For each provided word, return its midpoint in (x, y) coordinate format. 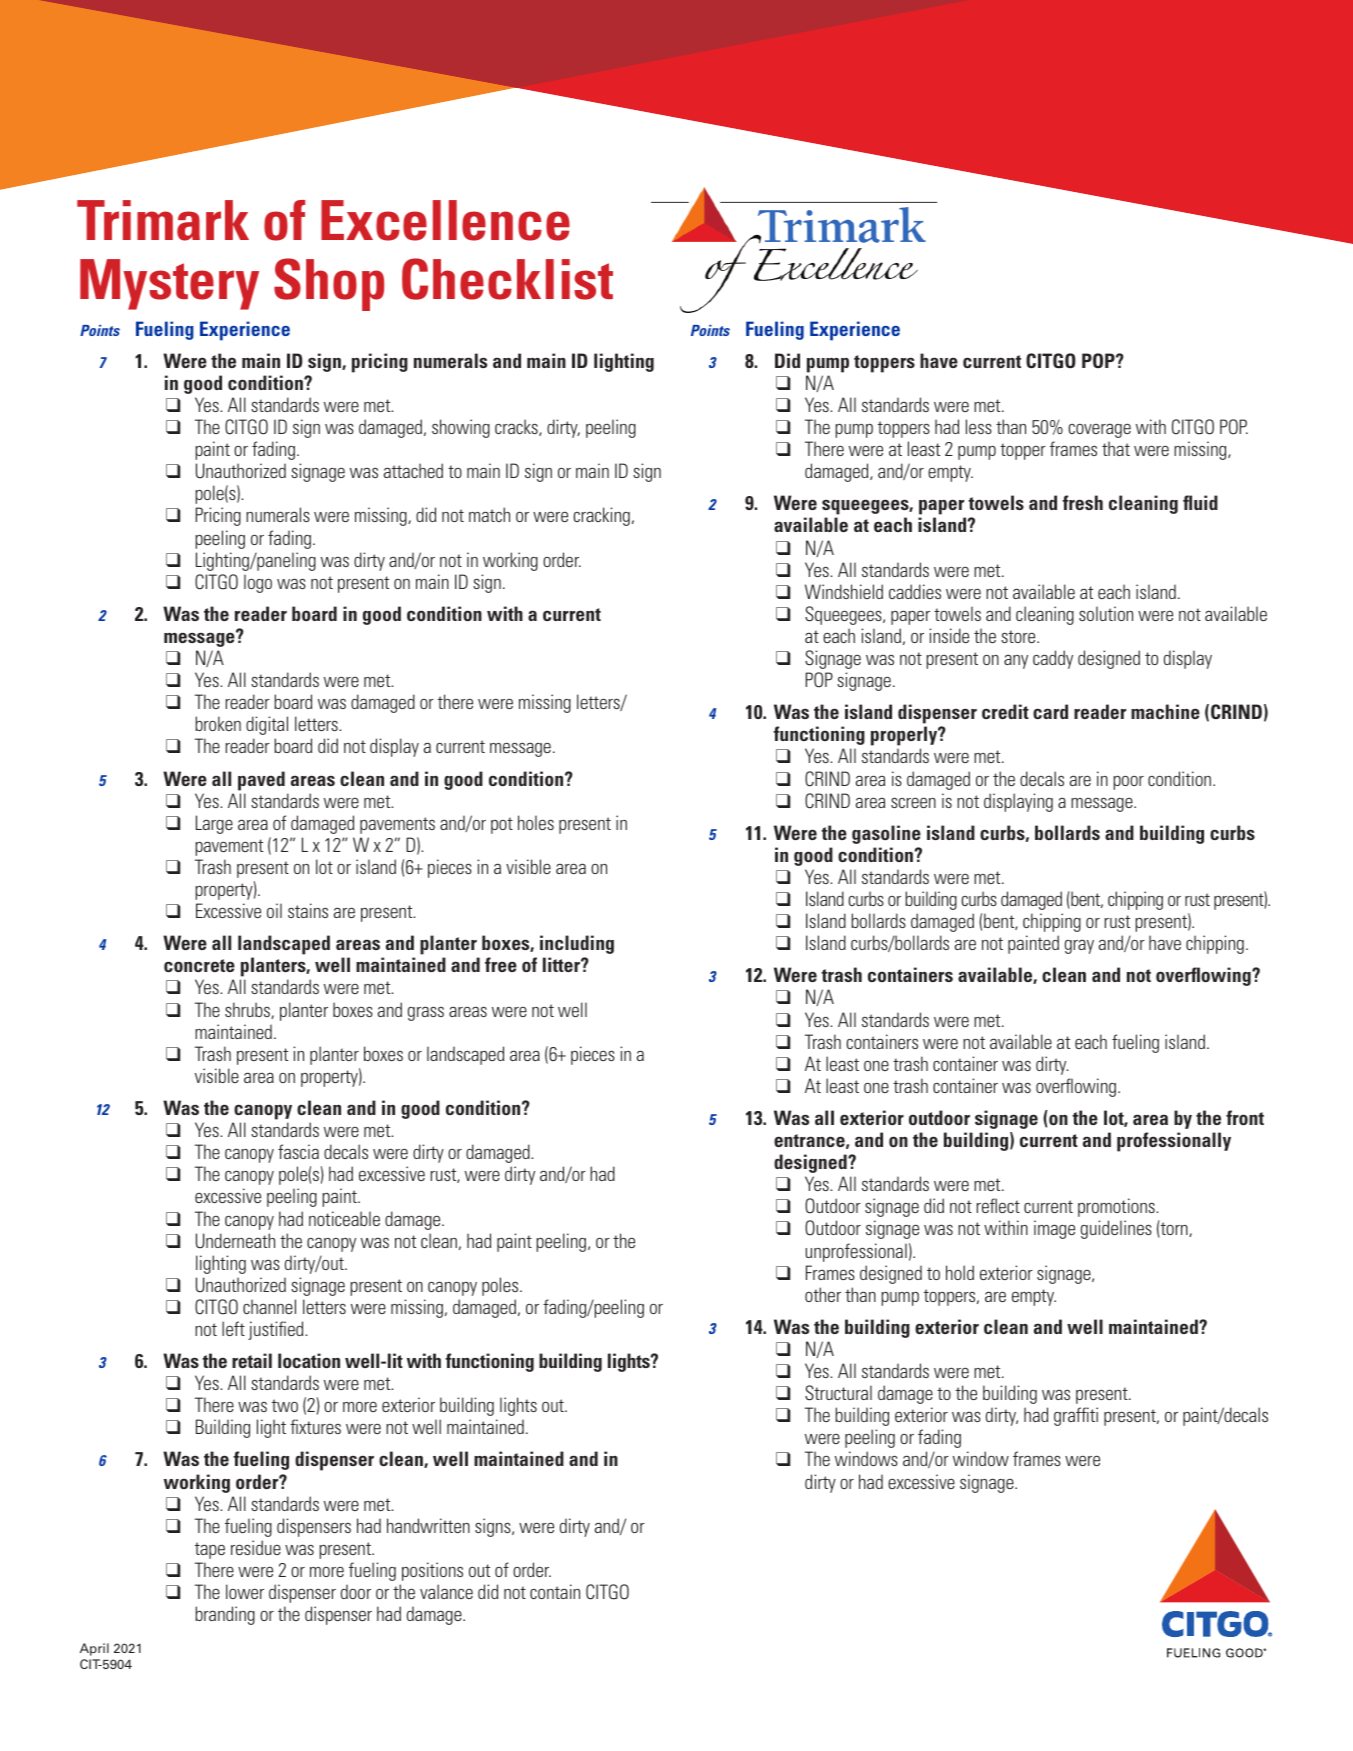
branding (225, 1615)
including (577, 944)
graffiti (1076, 1416)
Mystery (169, 284)
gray (1079, 946)
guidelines (1116, 1229)
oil (274, 910)
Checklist (507, 279)
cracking (601, 516)
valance (446, 1591)
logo (258, 583)
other (823, 1294)
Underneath (235, 1241)
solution (1106, 613)
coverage (1099, 431)
